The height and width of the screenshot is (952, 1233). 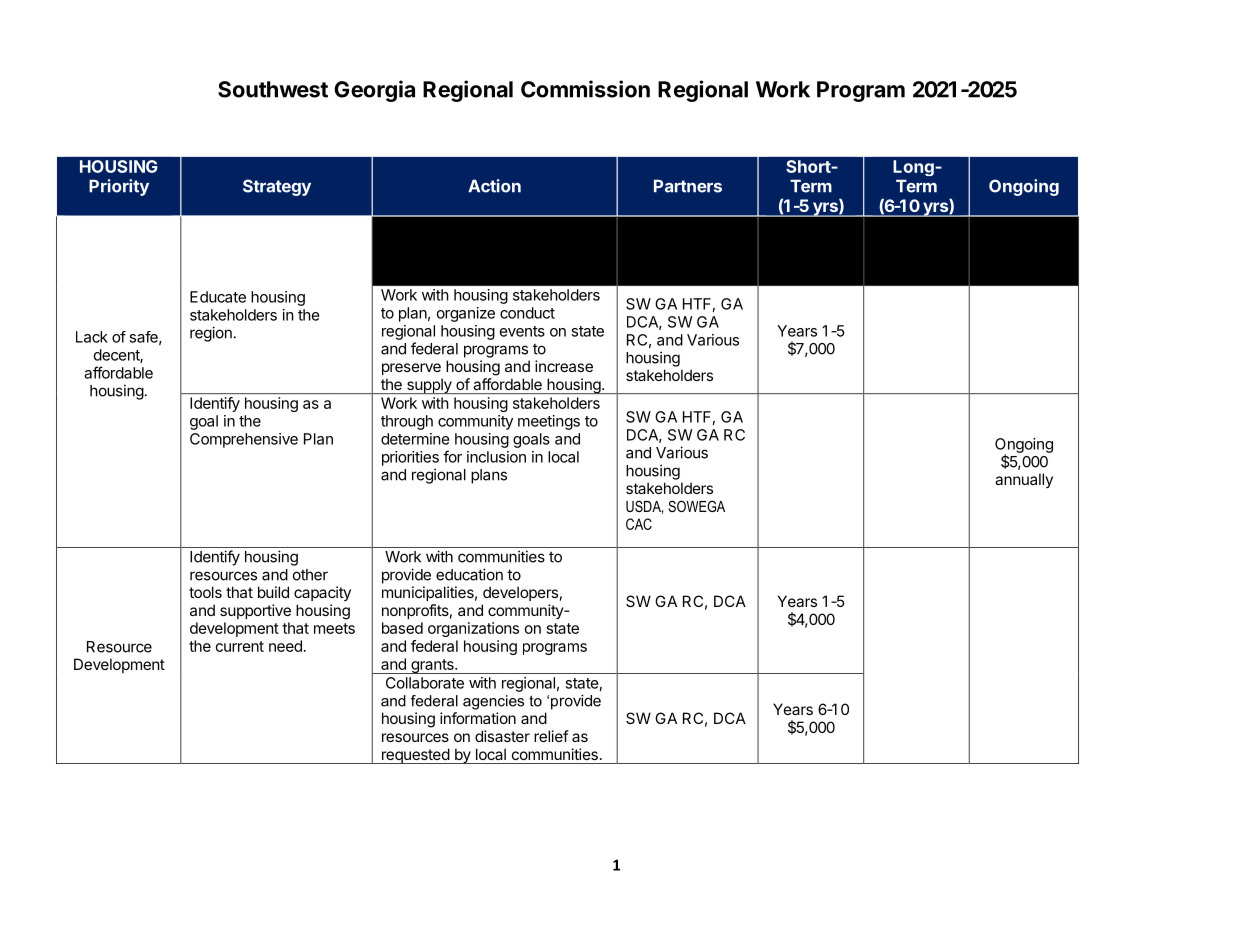 What do you see at coordinates (1024, 480) in the screenshot?
I see `annually` at bounding box center [1024, 480].
